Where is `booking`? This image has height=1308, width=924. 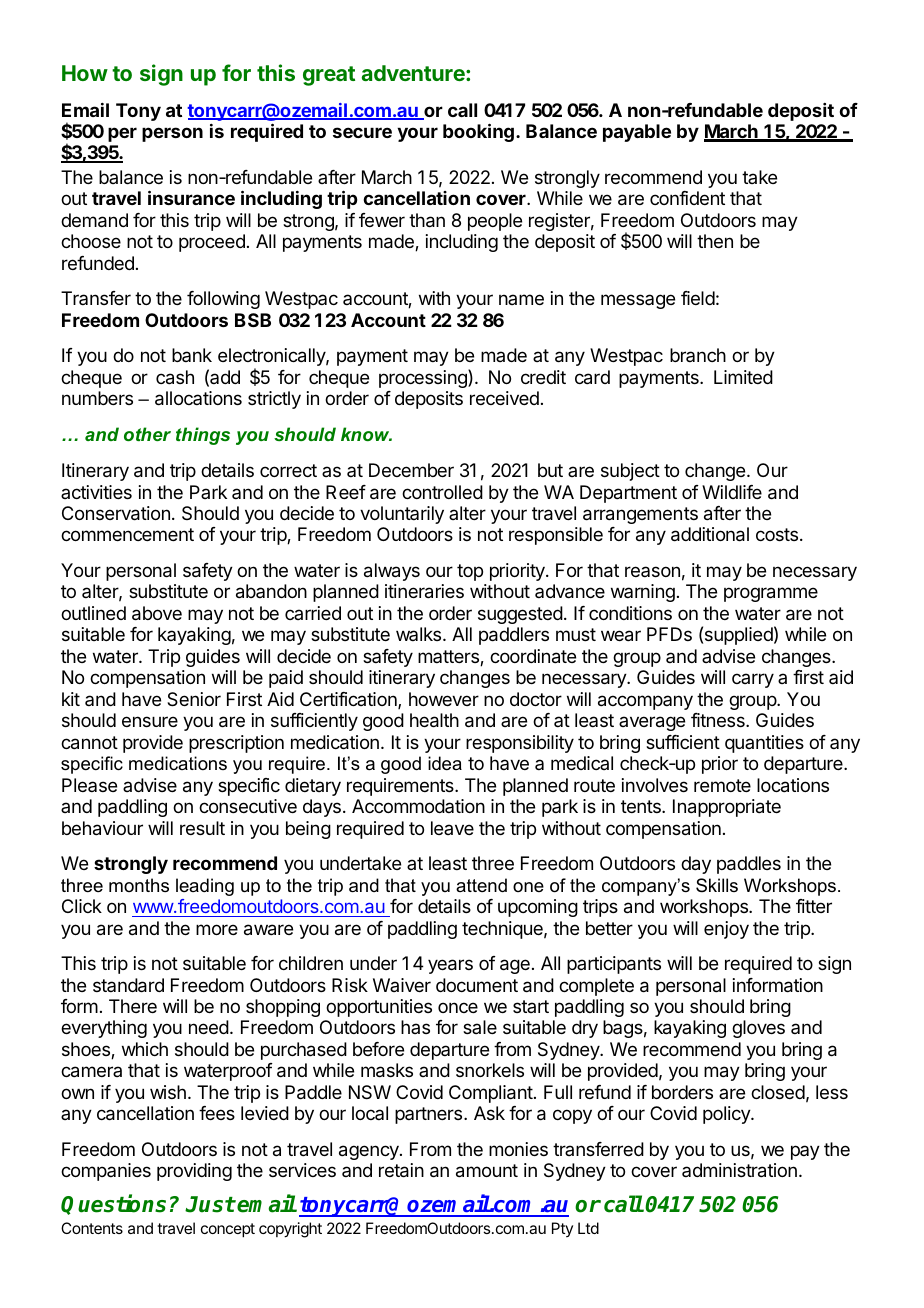 booking is located at coordinates (478, 132).
